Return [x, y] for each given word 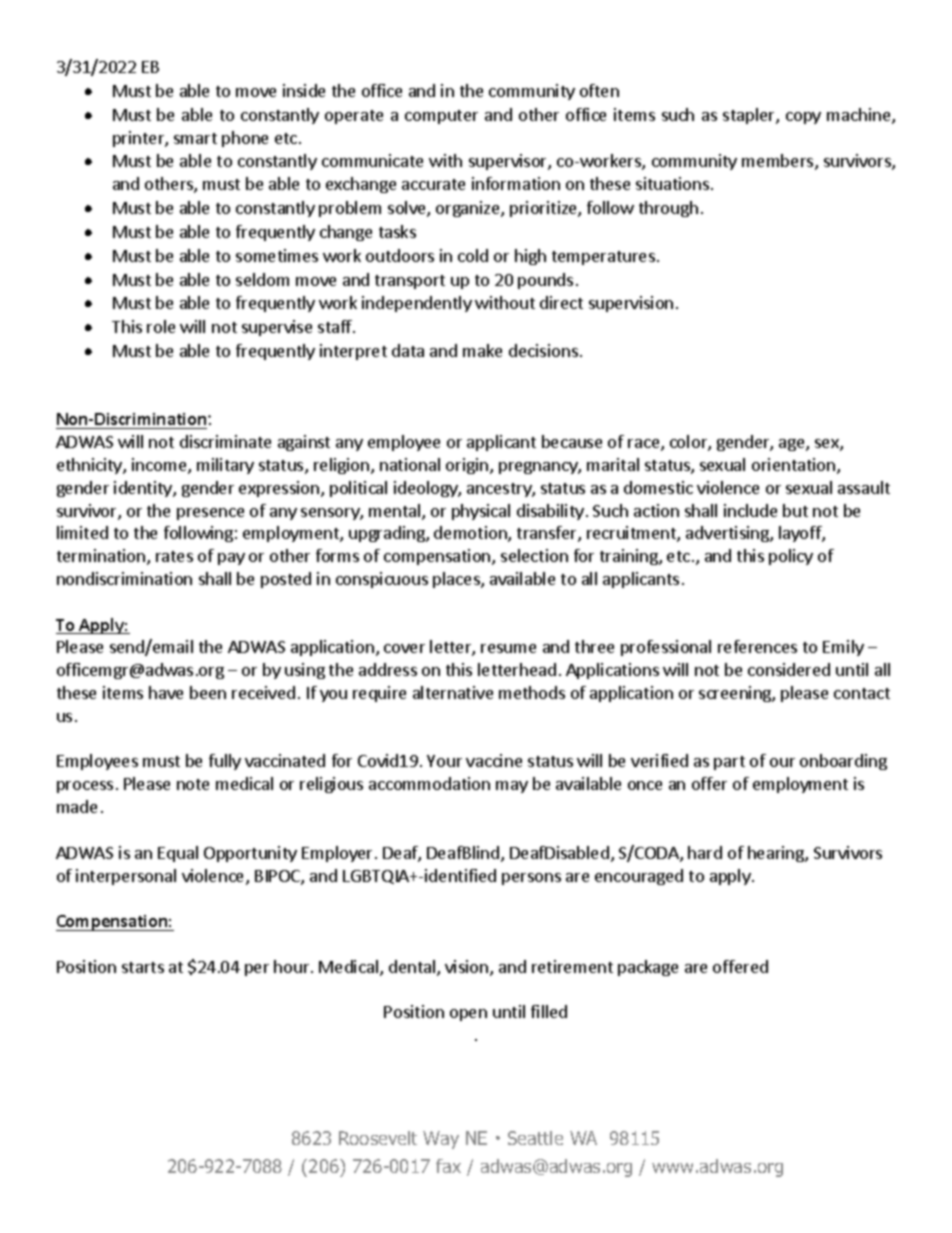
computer [441, 117]
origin [467, 466]
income [160, 466]
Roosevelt [378, 1138]
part [729, 763]
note [193, 784]
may [512, 787]
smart [195, 138]
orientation [795, 466]
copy [803, 118]
